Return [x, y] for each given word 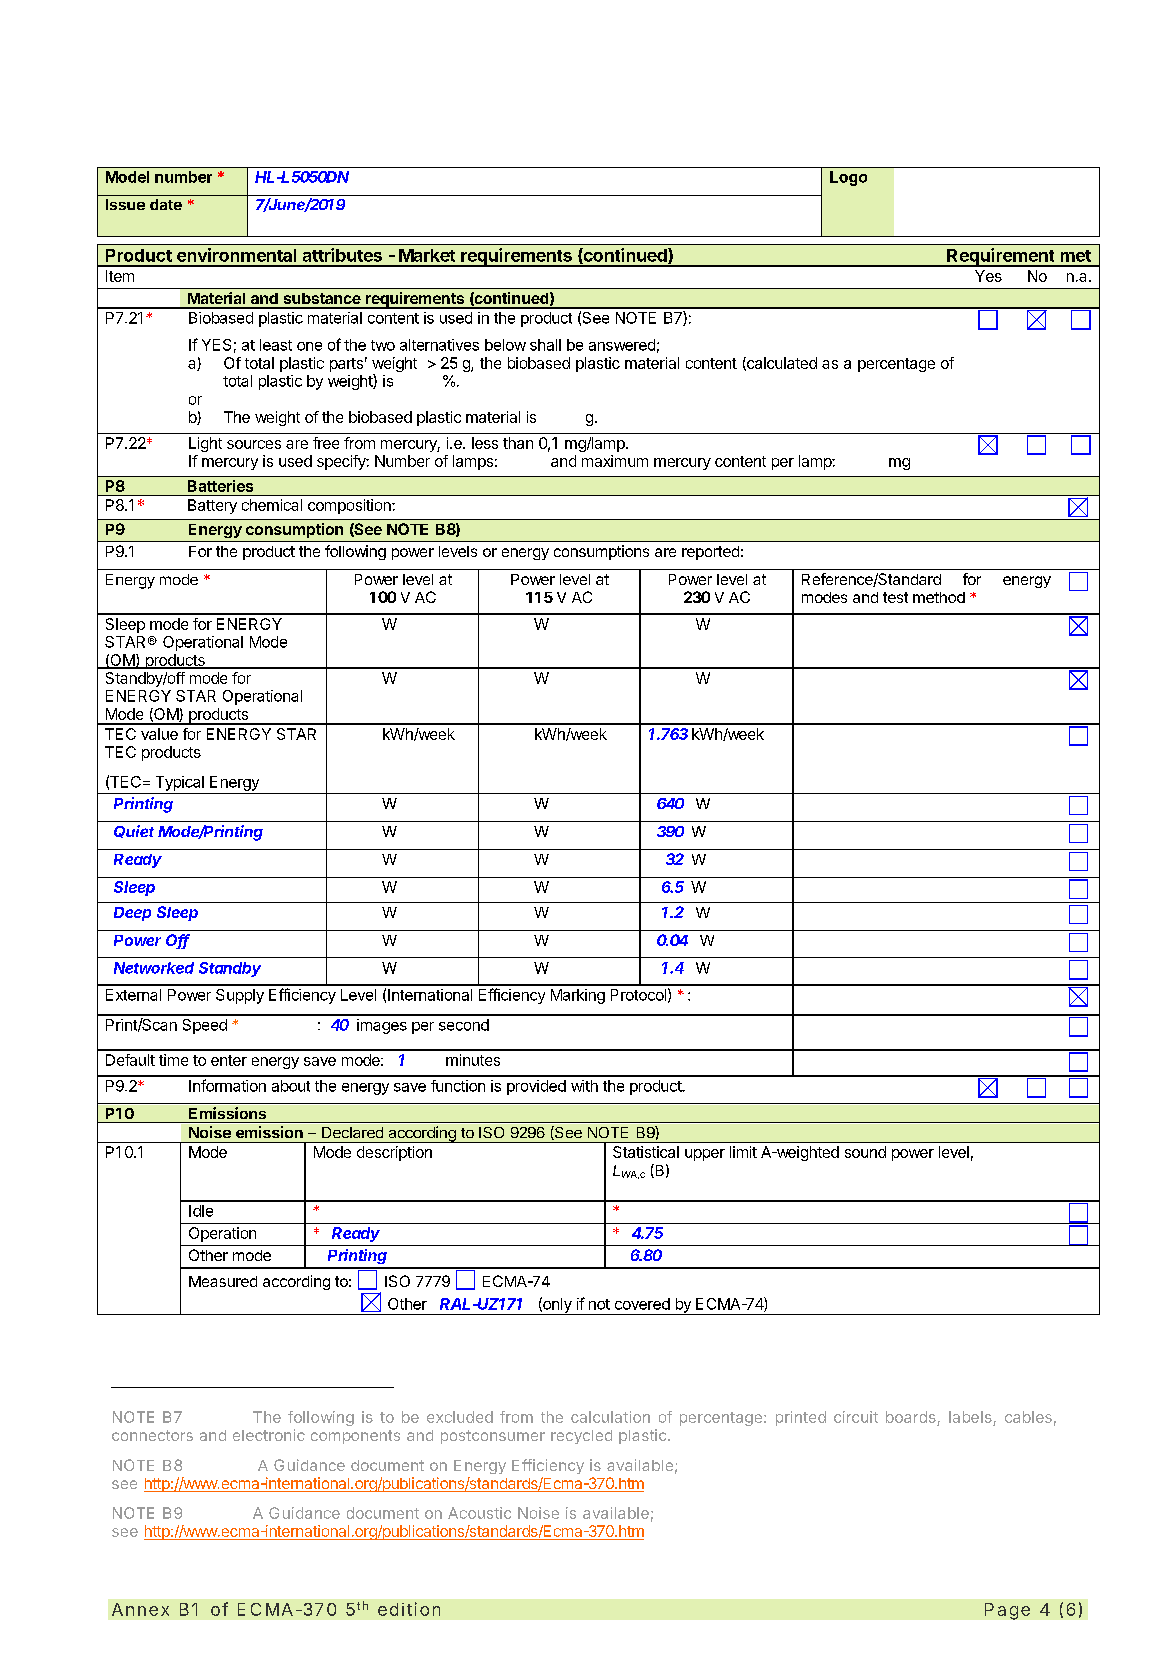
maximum [615, 461]
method [939, 597]
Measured [223, 1281]
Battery [212, 506]
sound [865, 1152]
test [895, 597]
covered [642, 1304]
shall [545, 345]
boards [912, 1418]
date [166, 204]
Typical [180, 783]
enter [229, 1060]
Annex [140, 1609]
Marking [578, 996]
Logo [848, 178]
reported [710, 553]
